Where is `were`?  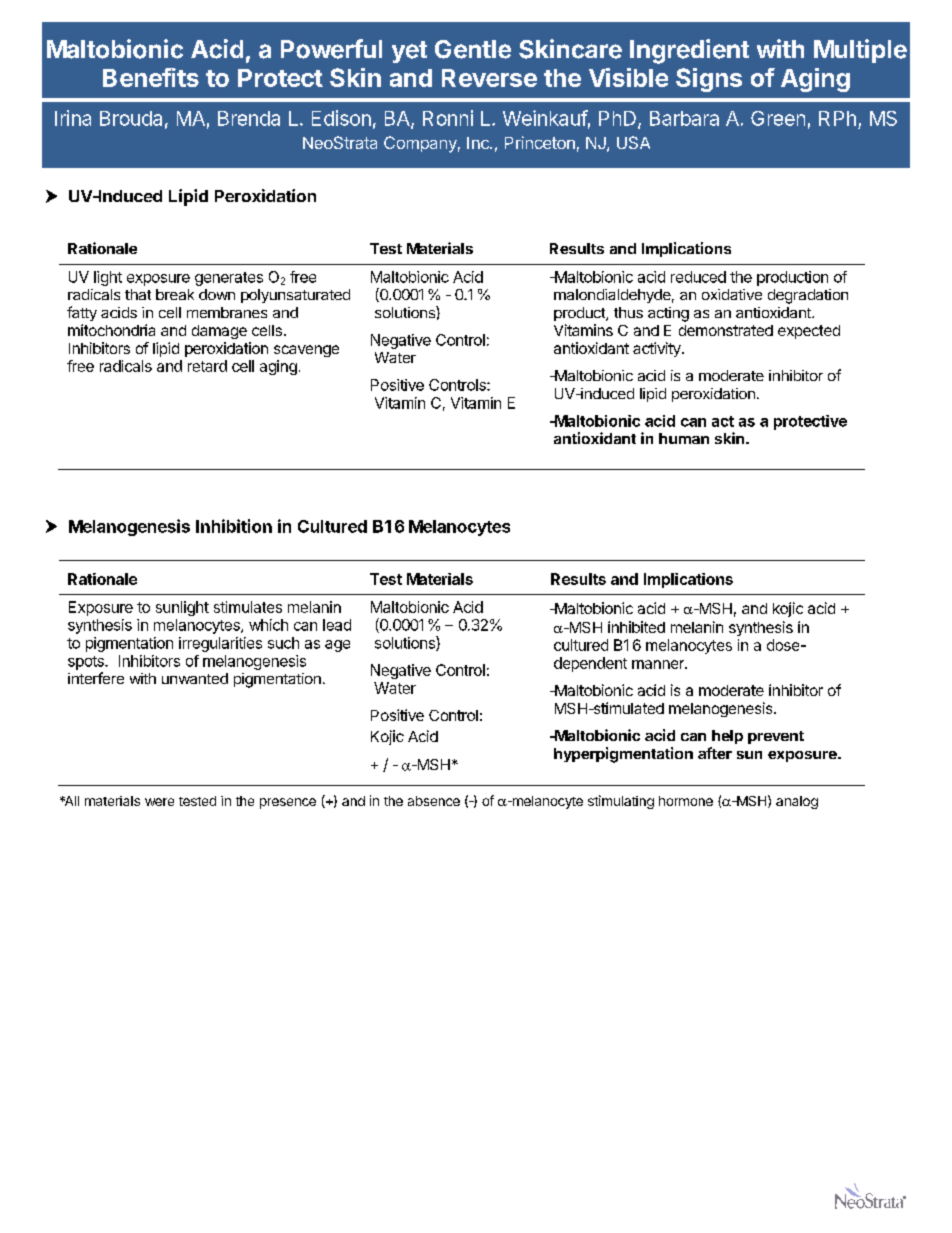
were is located at coordinates (159, 802).
